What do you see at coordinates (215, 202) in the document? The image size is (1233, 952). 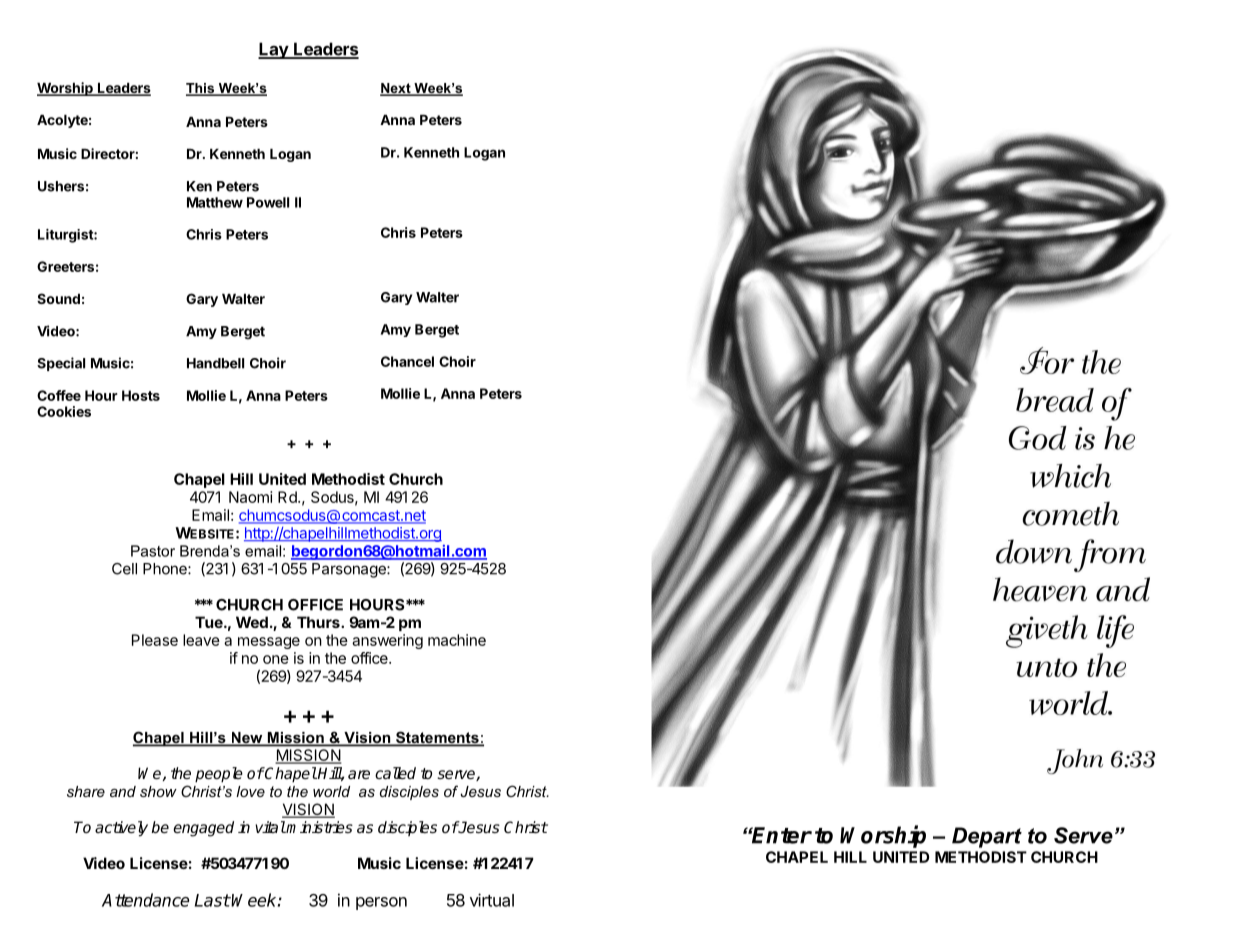 I see `Matthew` at bounding box center [215, 202].
